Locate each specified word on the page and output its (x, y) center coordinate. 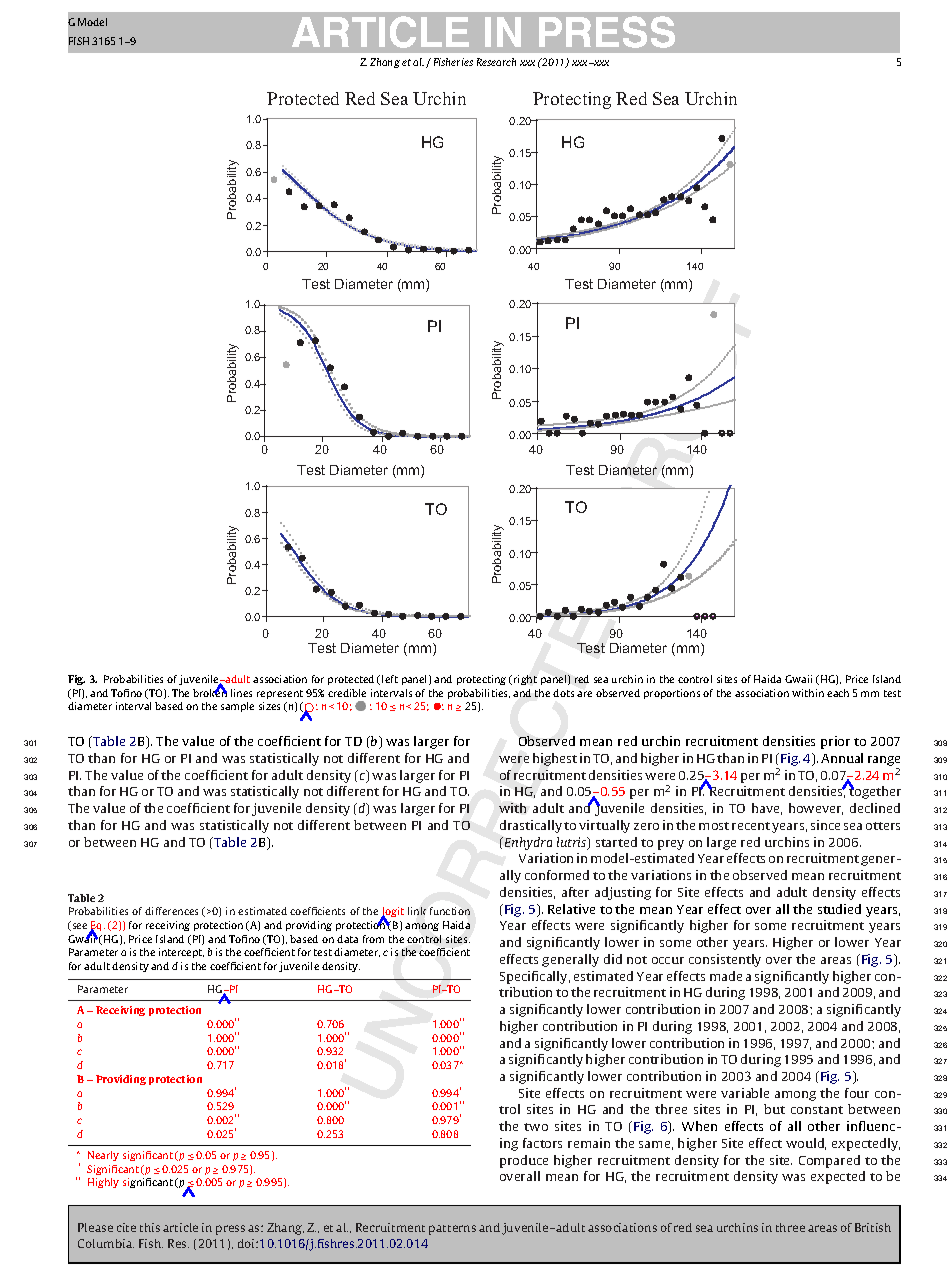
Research (496, 62)
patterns (452, 1230)
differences (171, 911)
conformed (557, 875)
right (525, 680)
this (150, 1227)
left (390, 679)
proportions (672, 694)
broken (210, 692)
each (838, 693)
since (825, 825)
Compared (829, 1161)
